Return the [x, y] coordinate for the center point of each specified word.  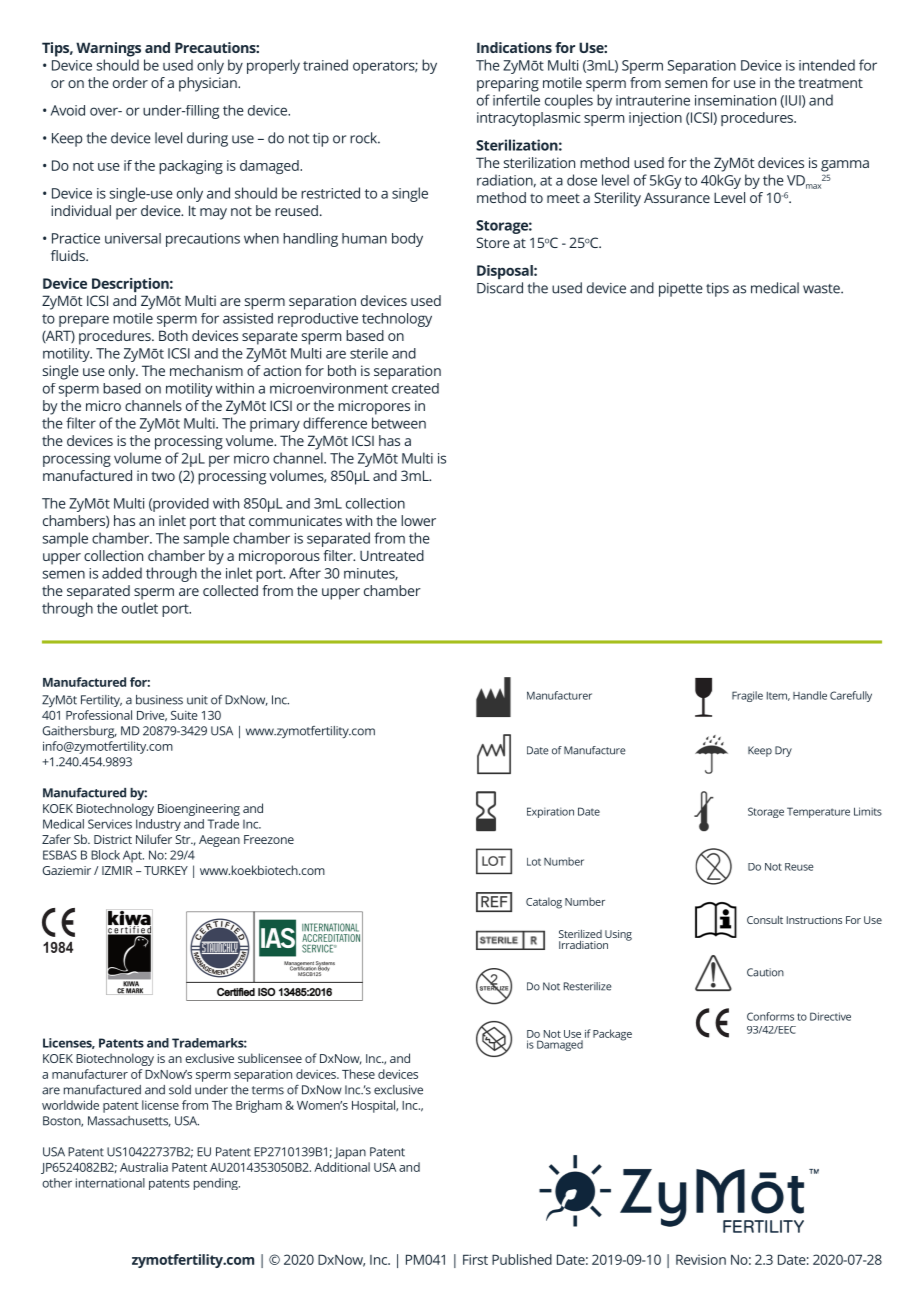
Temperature [818, 812]
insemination [735, 100]
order [130, 82]
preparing [508, 84]
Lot [534, 862]
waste [822, 289]
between [399, 423]
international [110, 1183]
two [163, 476]
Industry [158, 825]
